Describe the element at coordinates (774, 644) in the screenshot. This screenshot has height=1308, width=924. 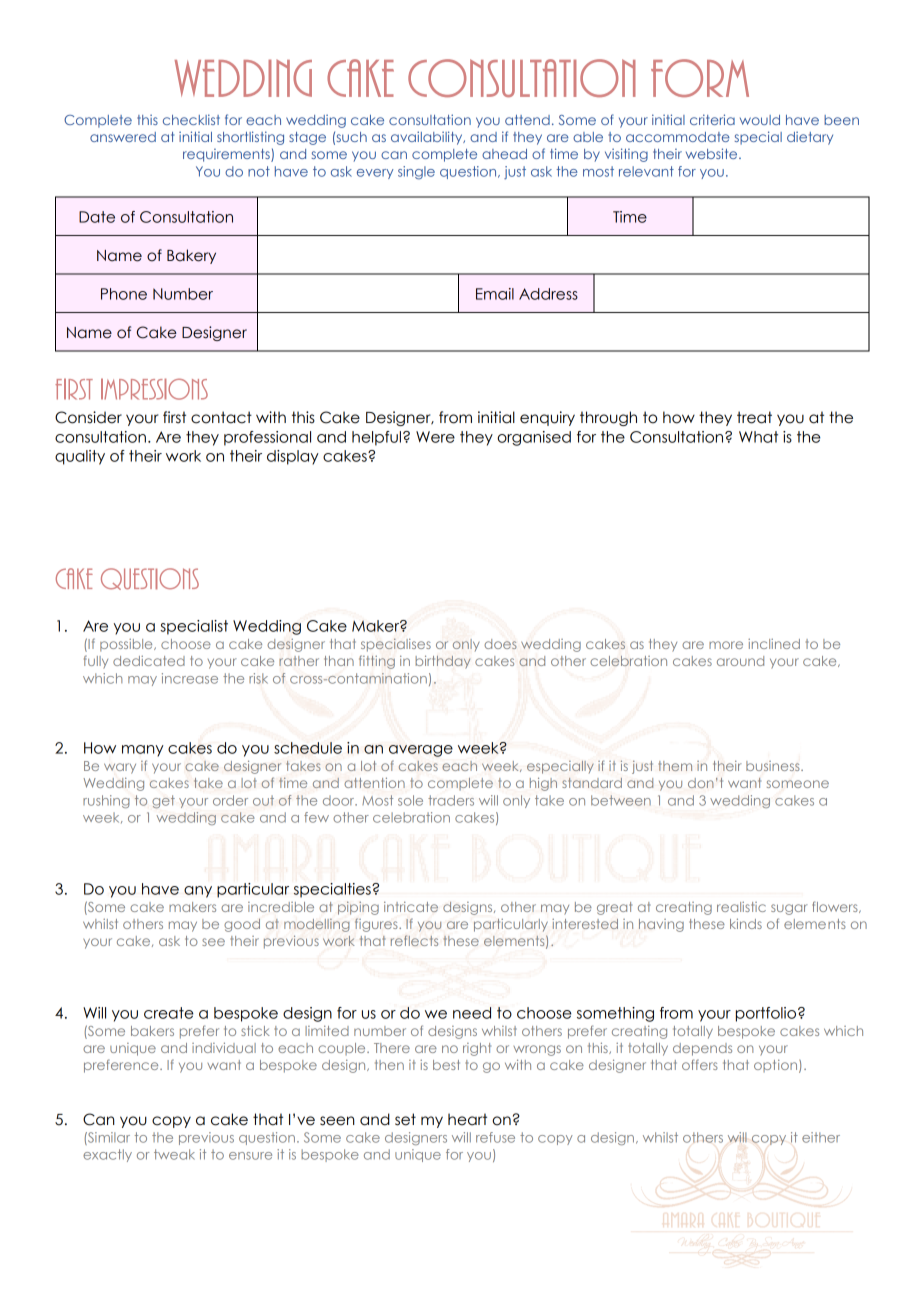
I see `inclined` at that location.
